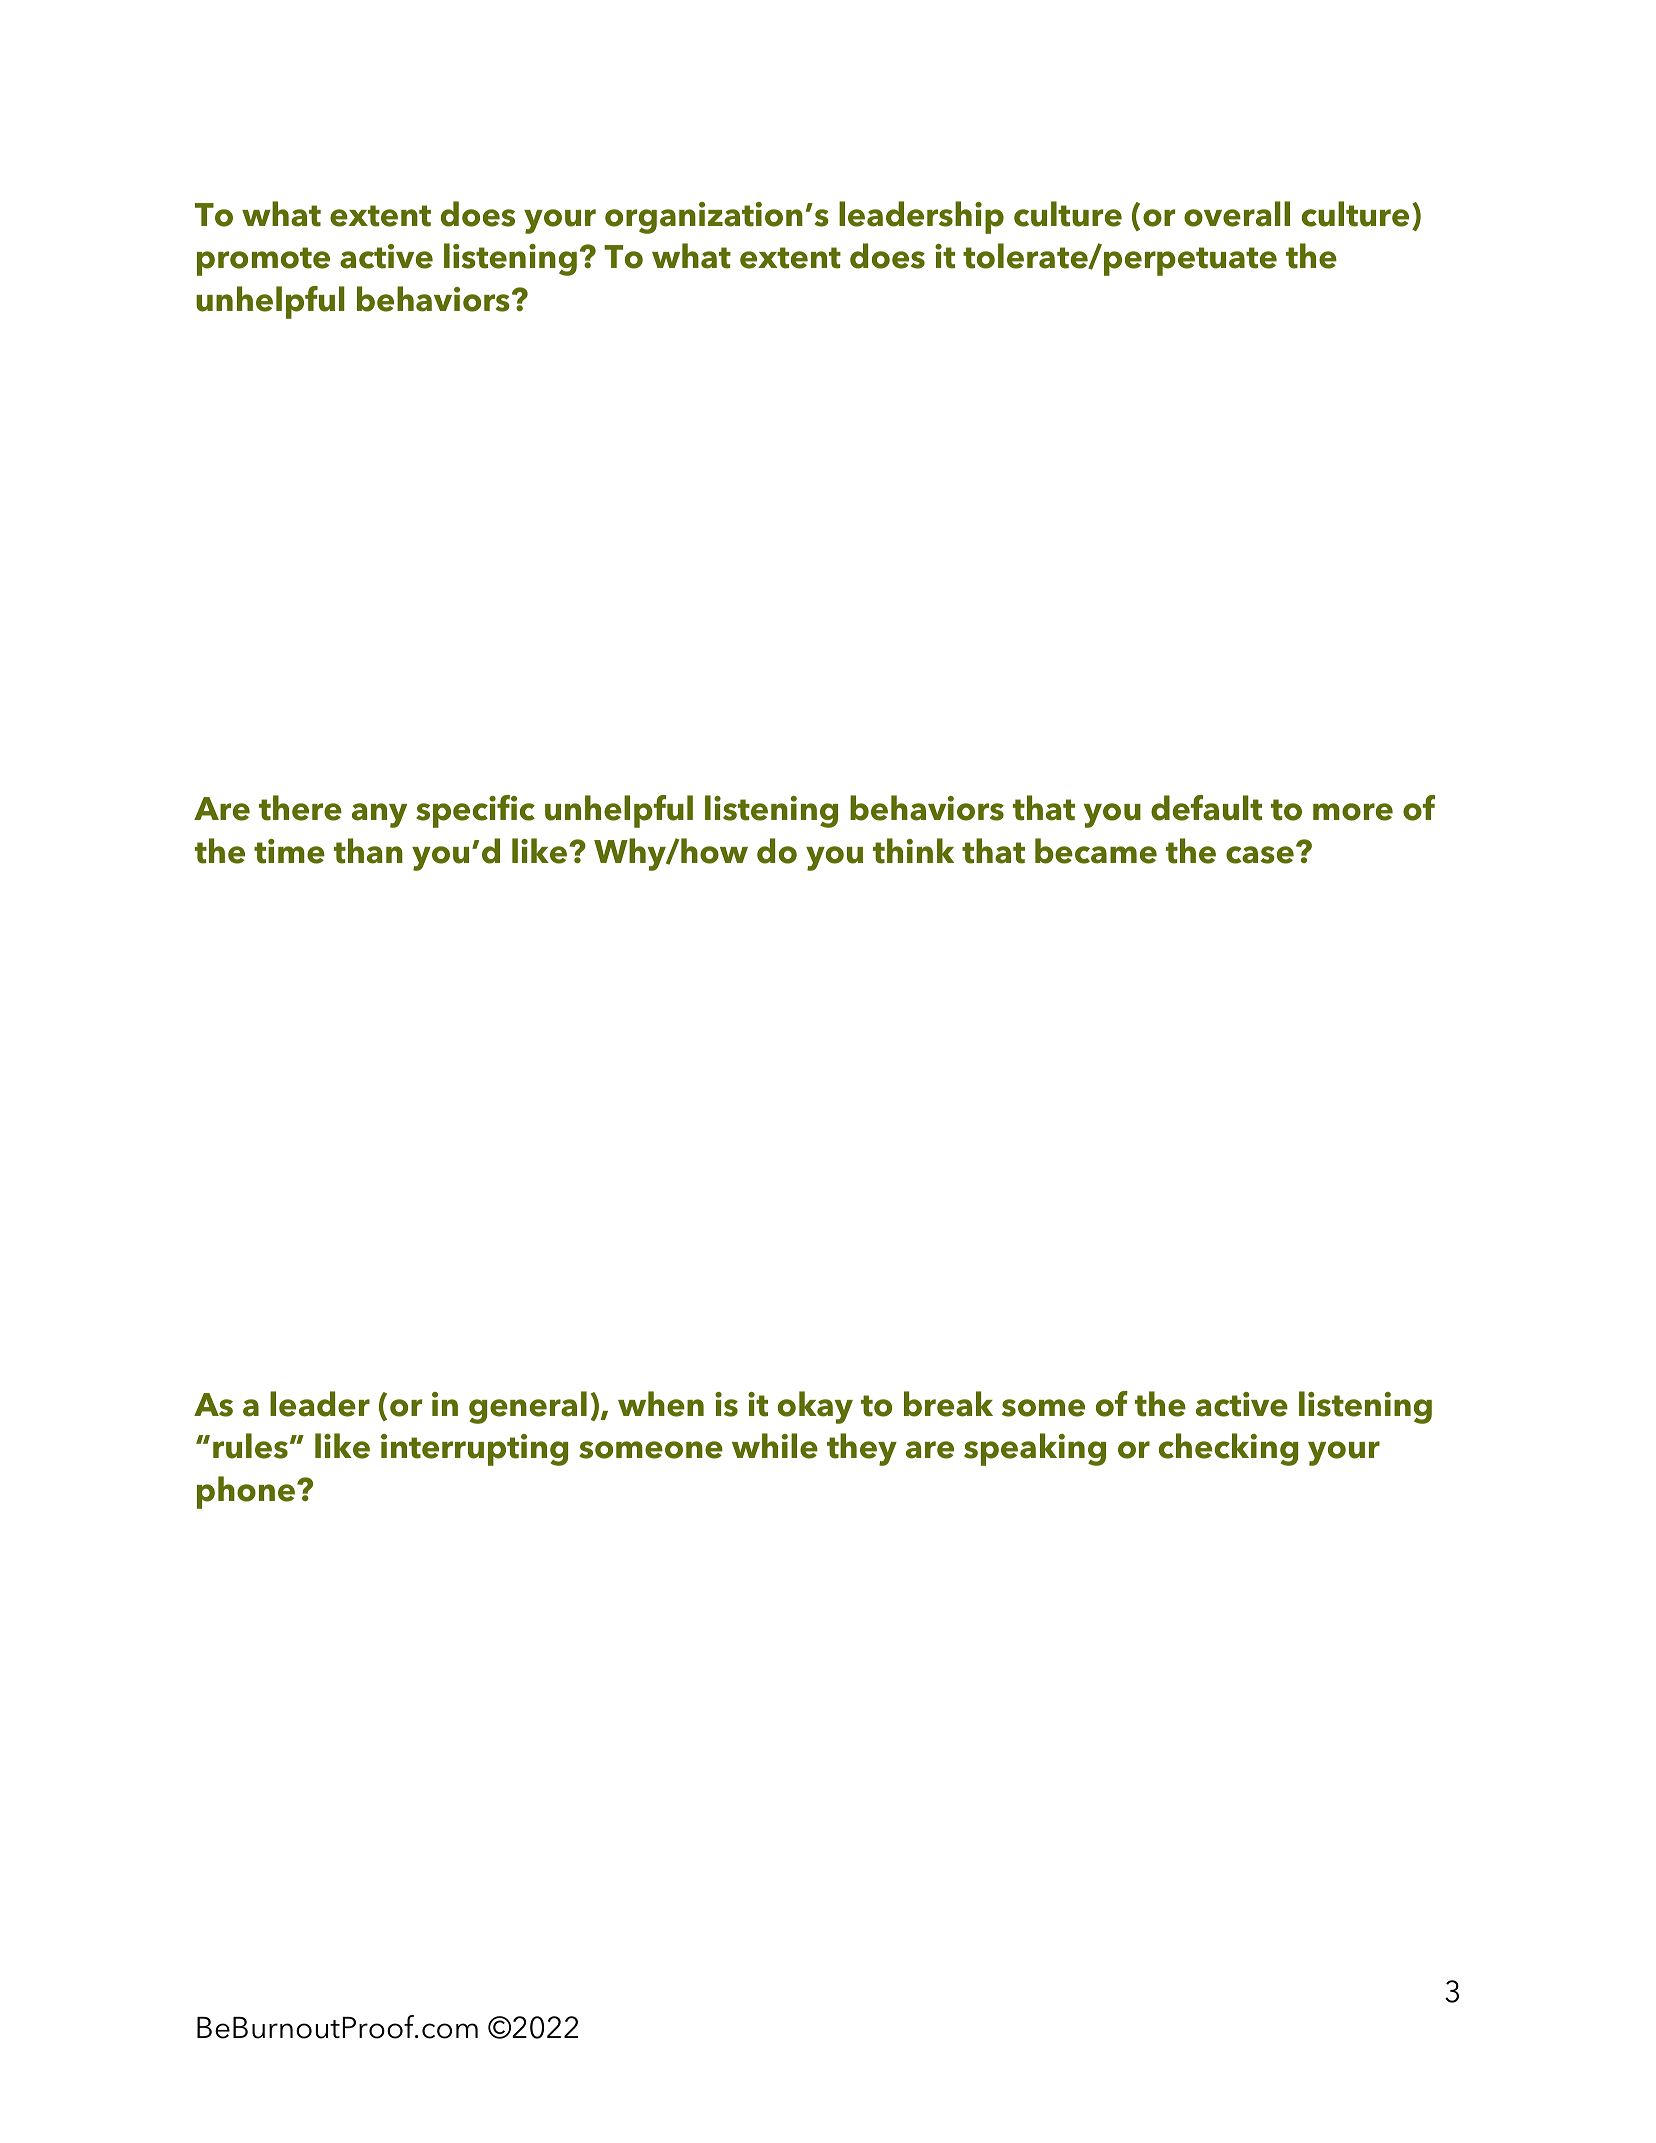  I want to click on case, so click(1260, 855).
